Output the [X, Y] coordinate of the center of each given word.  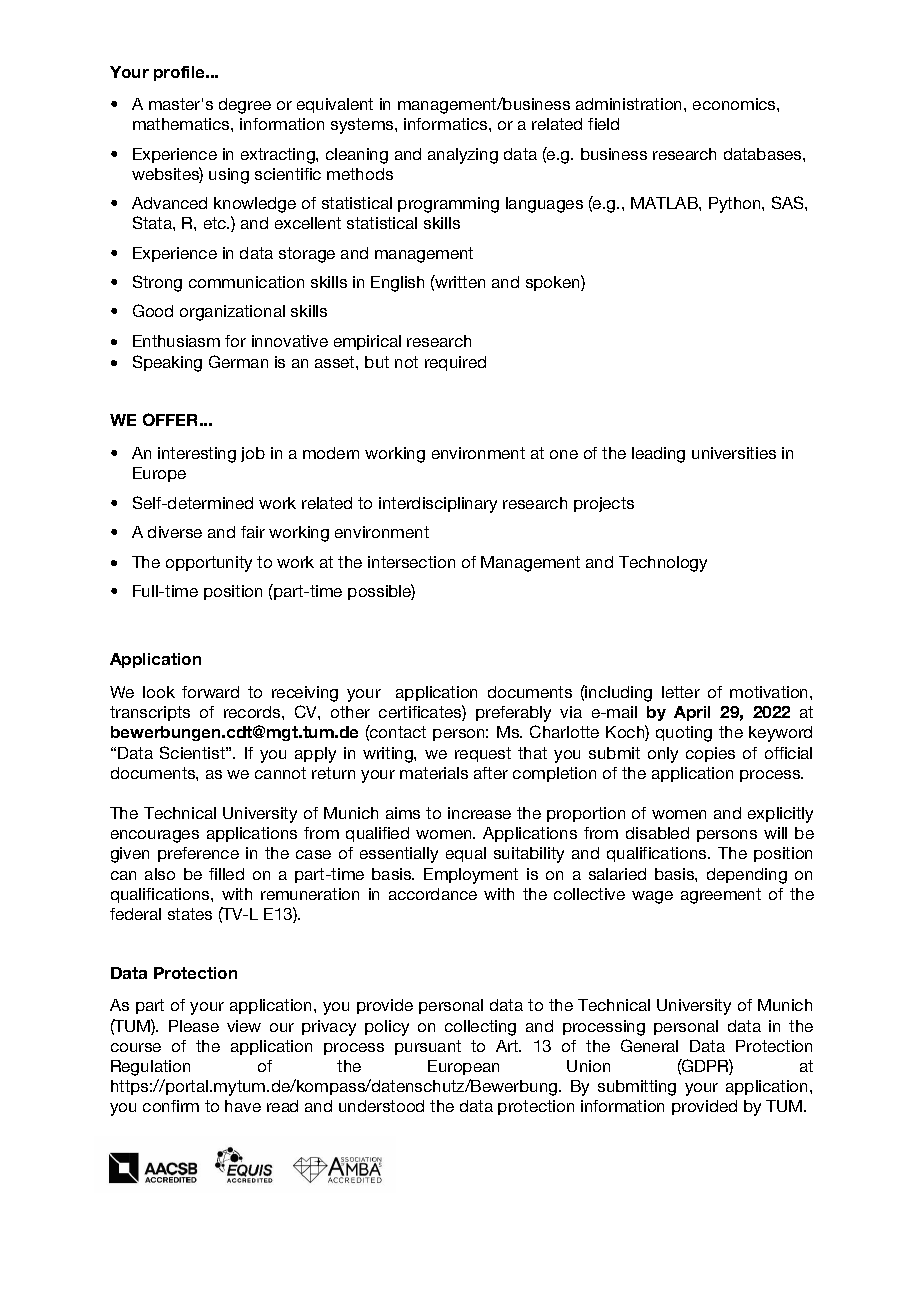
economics [735, 104]
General [649, 1045]
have [243, 1106]
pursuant [428, 1047]
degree [245, 106]
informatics [447, 124]
